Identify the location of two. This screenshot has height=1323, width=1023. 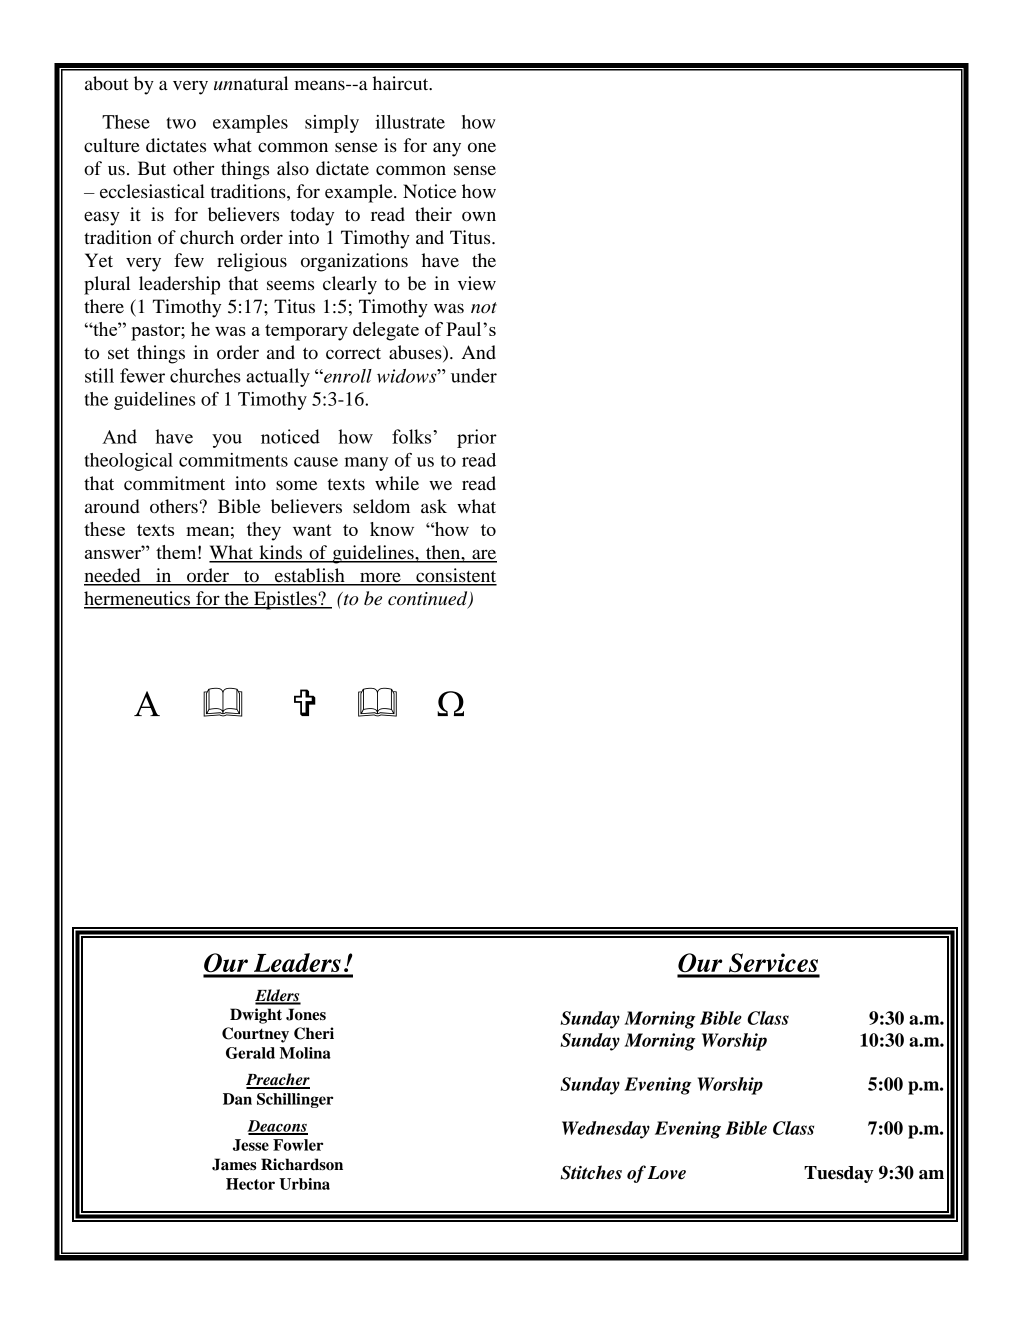
(181, 123).
